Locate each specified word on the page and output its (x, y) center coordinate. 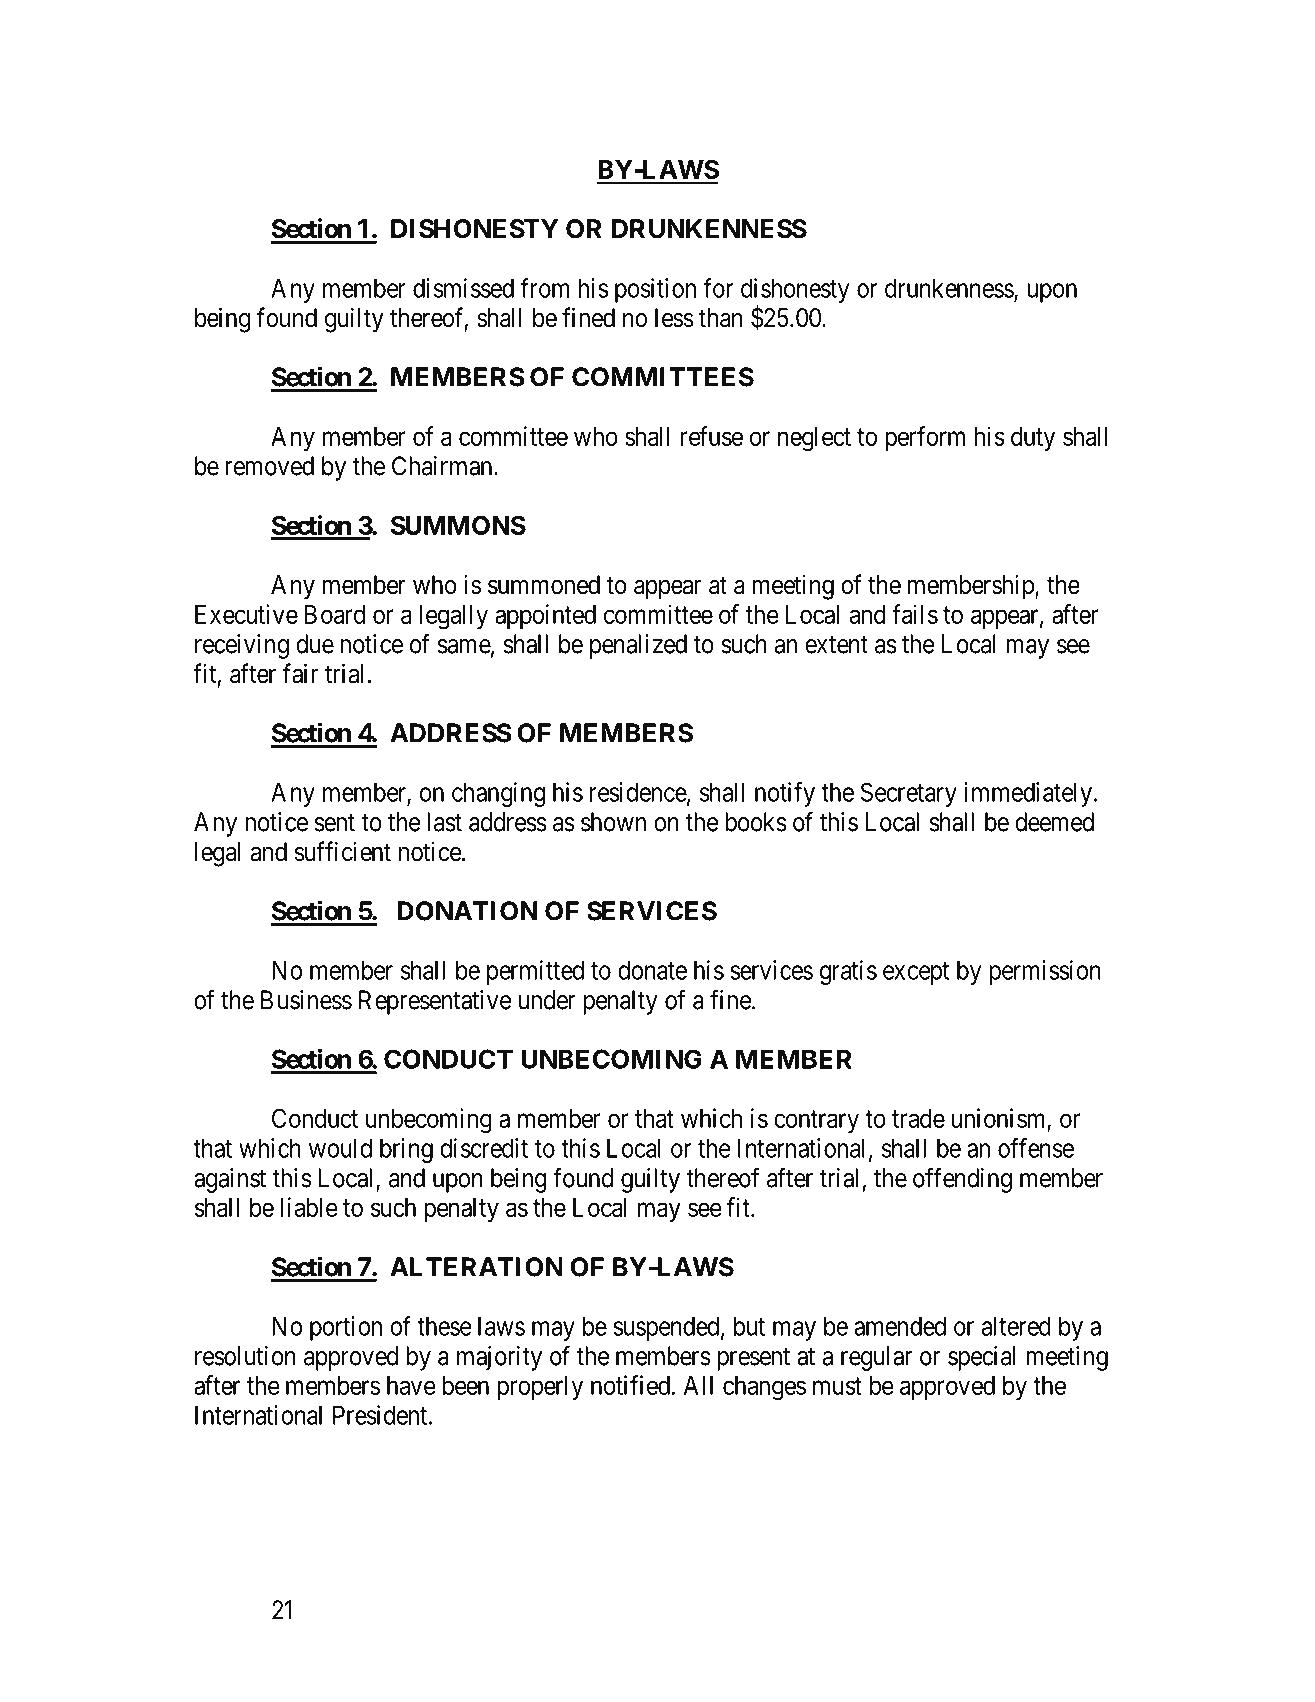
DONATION (467, 911)
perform (925, 438)
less (674, 318)
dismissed (463, 288)
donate (652, 970)
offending (962, 1180)
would (340, 1148)
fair (300, 673)
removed (269, 466)
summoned (544, 585)
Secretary (909, 794)
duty (1033, 439)
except (916, 973)
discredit (484, 1148)
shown (613, 822)
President (381, 1415)
